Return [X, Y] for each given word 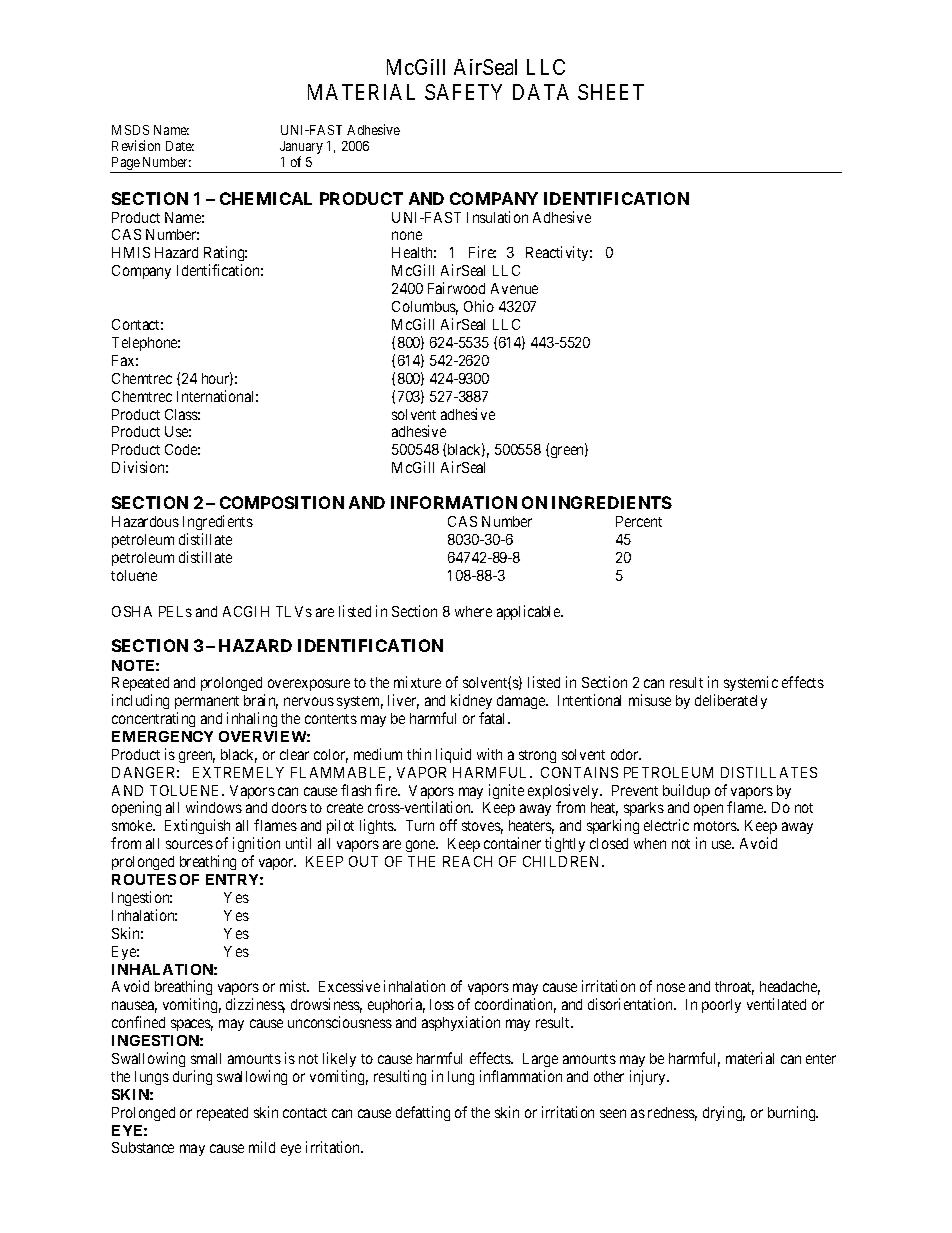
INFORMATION [454, 502]
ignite [506, 791]
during [192, 1077]
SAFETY [463, 92]
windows [214, 807]
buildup [686, 791]
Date [180, 146]
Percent [639, 521]
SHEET [611, 92]
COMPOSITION [282, 502]
